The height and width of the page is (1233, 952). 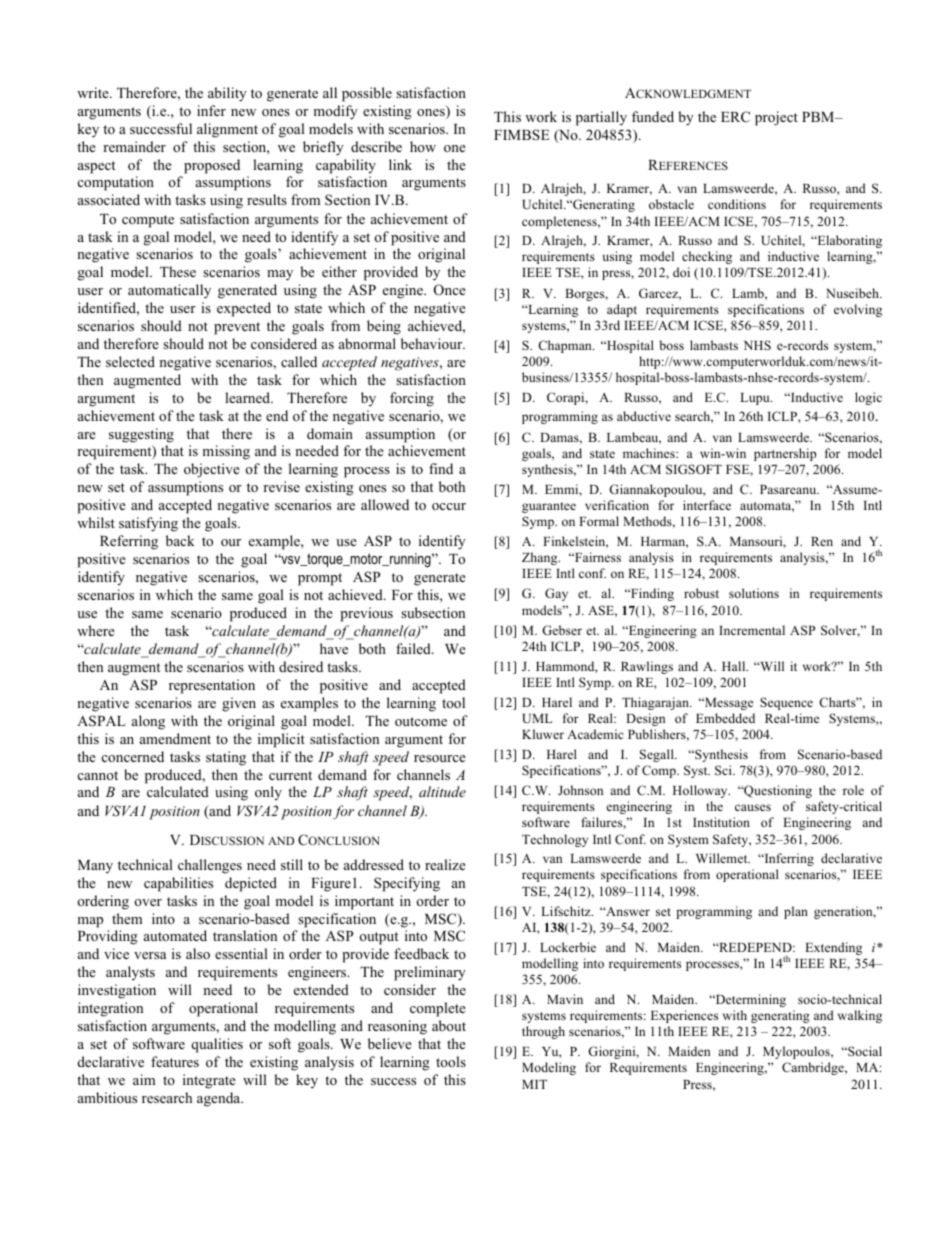 What do you see at coordinates (785, 454) in the page?
I see `partnership` at bounding box center [785, 454].
